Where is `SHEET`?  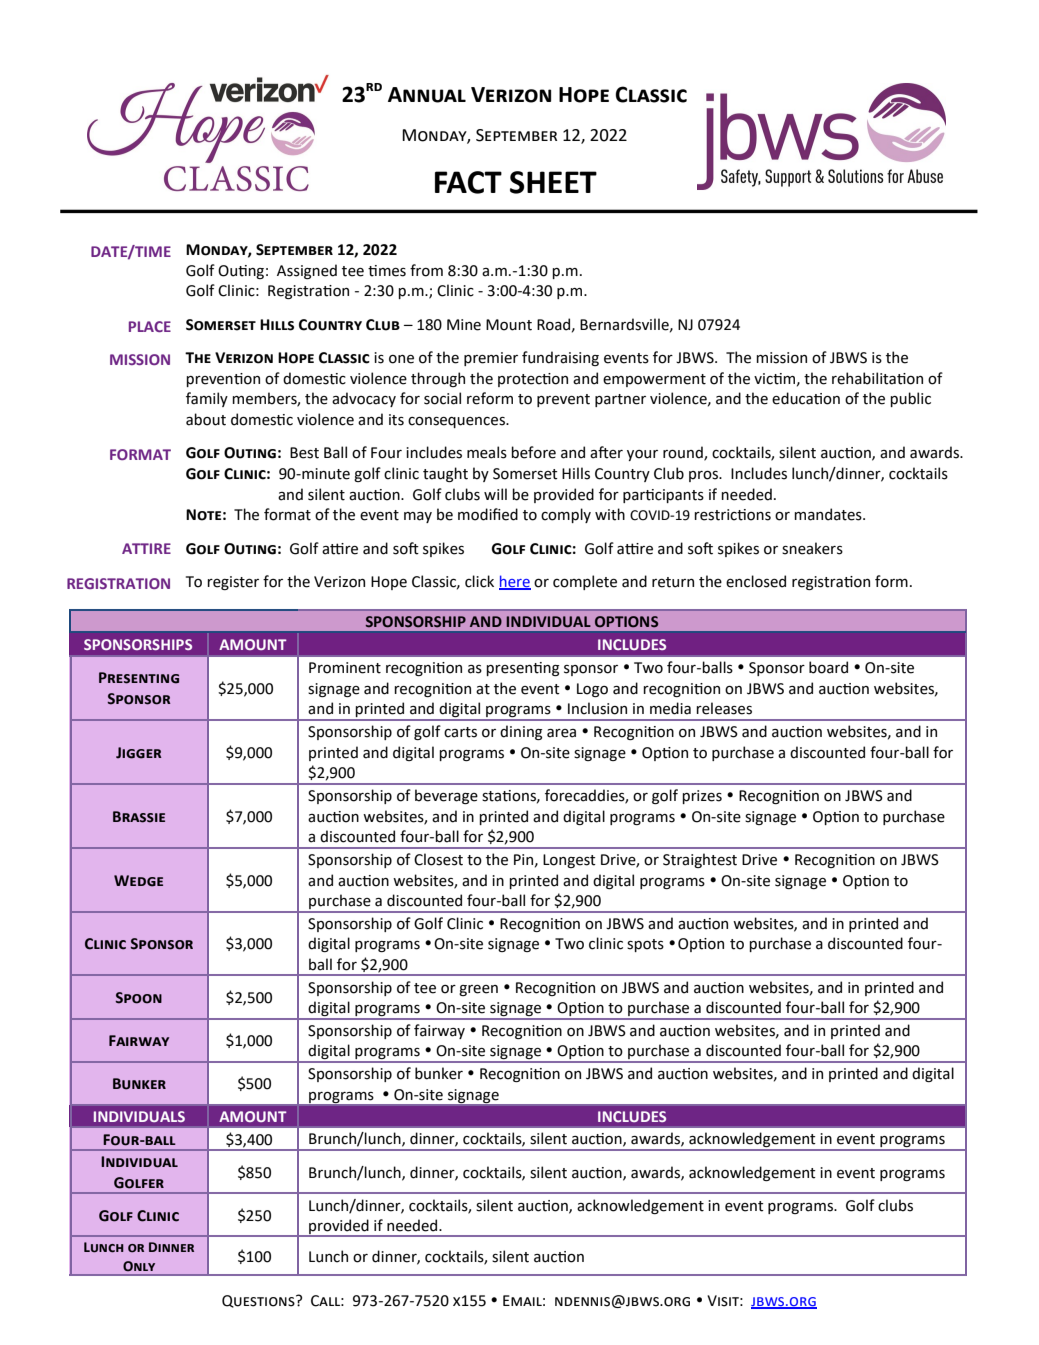 SHEET is located at coordinates (553, 182).
